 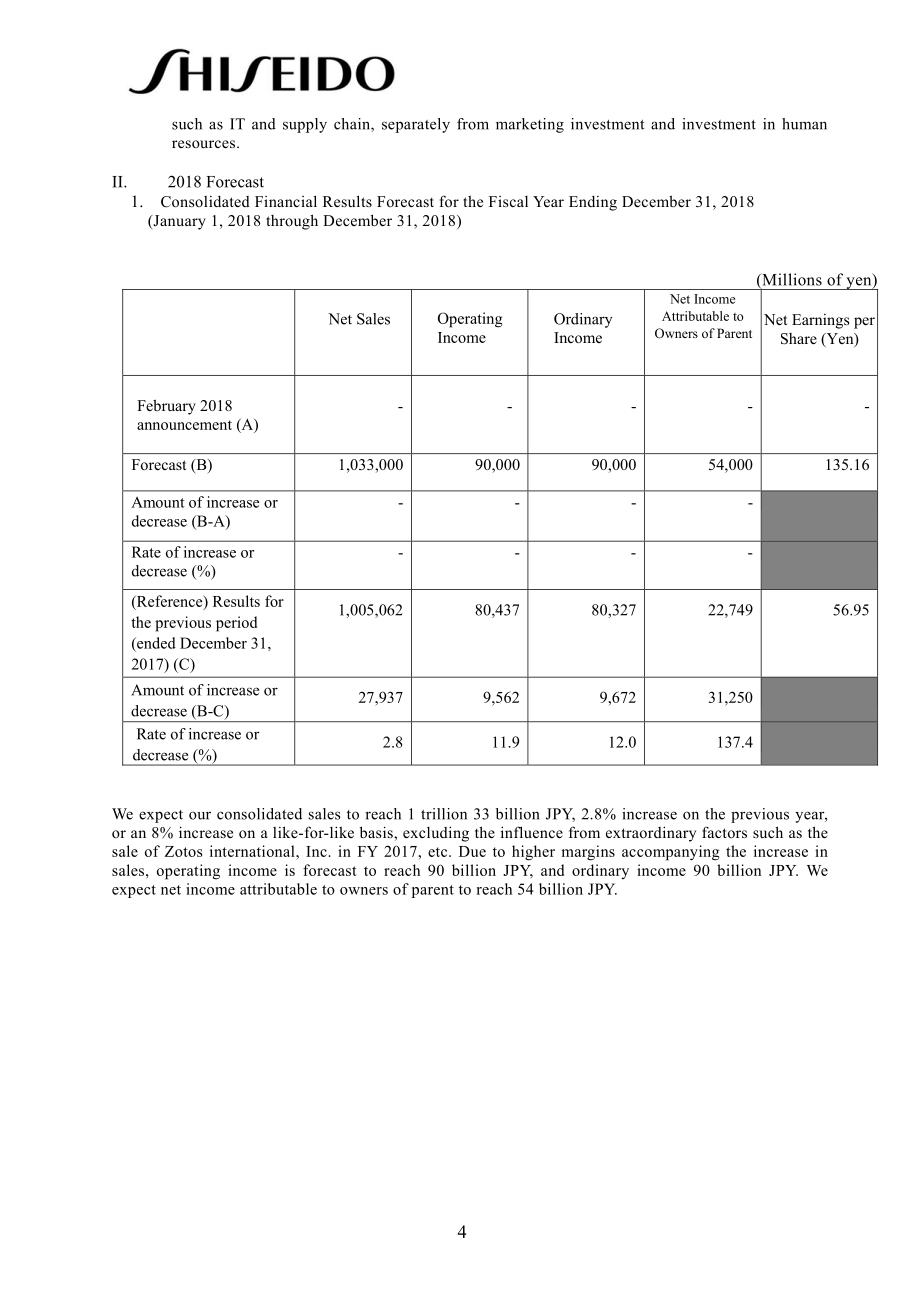 I want to click on human, so click(x=804, y=124).
